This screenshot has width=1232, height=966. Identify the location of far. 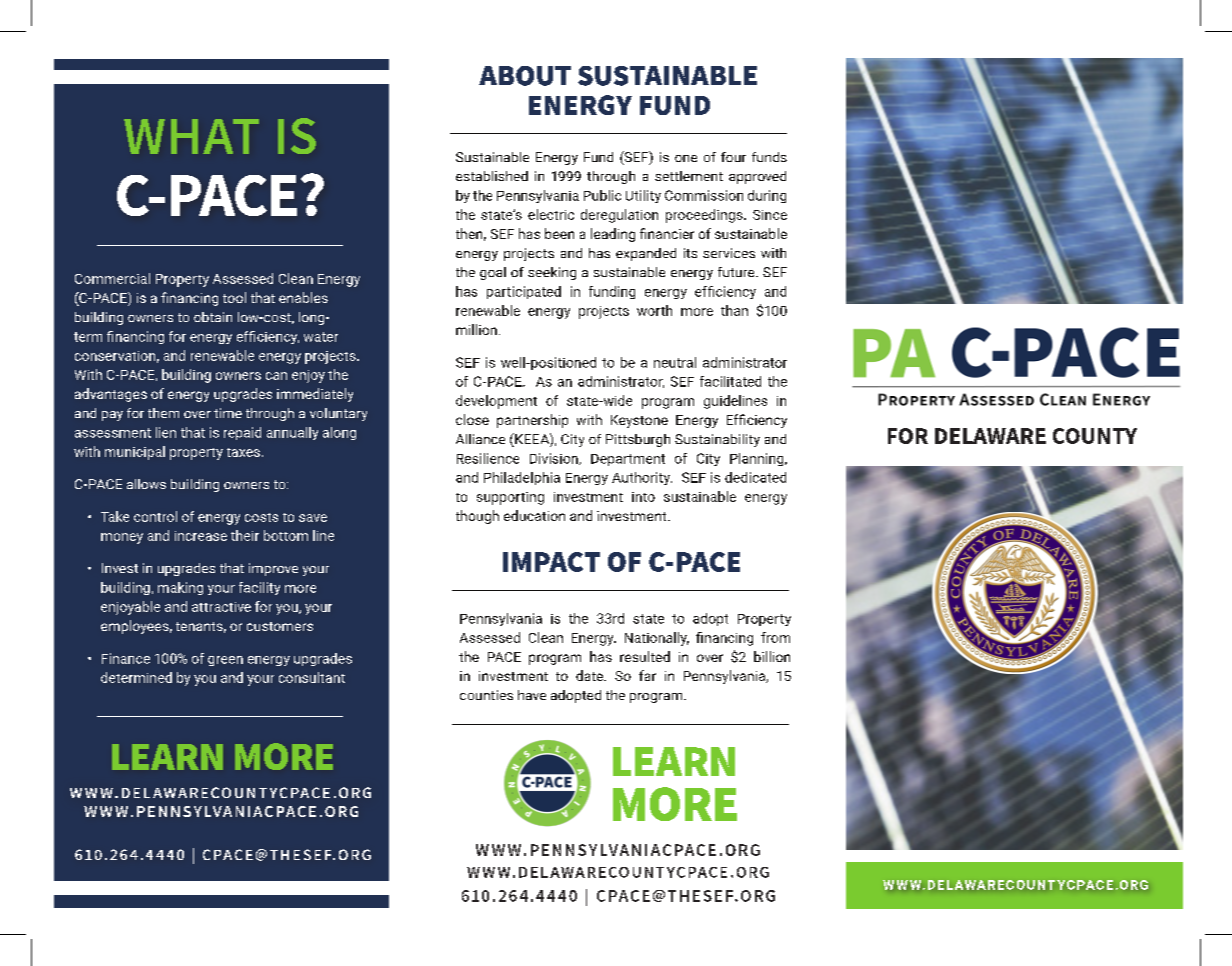
(647, 675).
